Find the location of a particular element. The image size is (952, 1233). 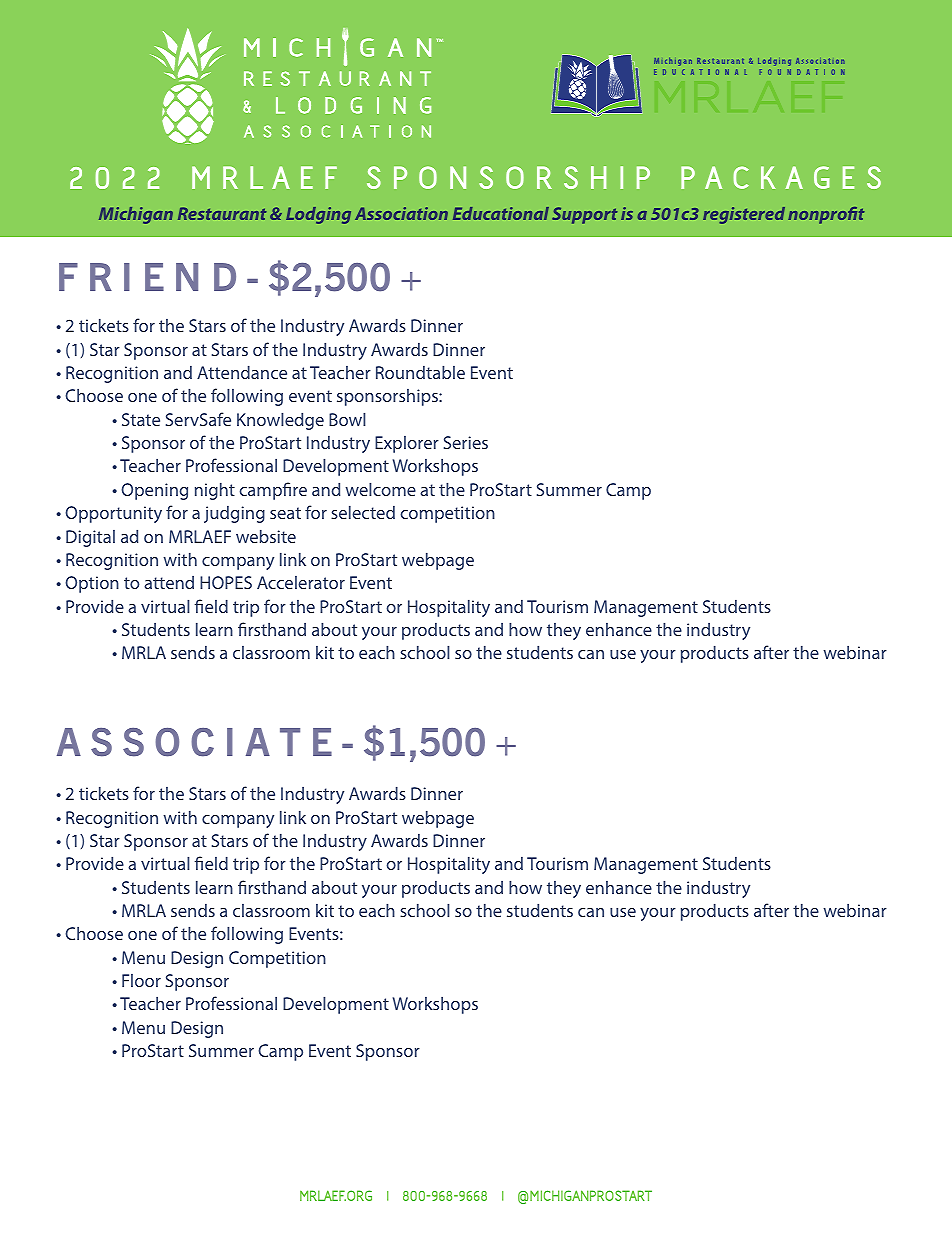

HOPES is located at coordinates (226, 582).
